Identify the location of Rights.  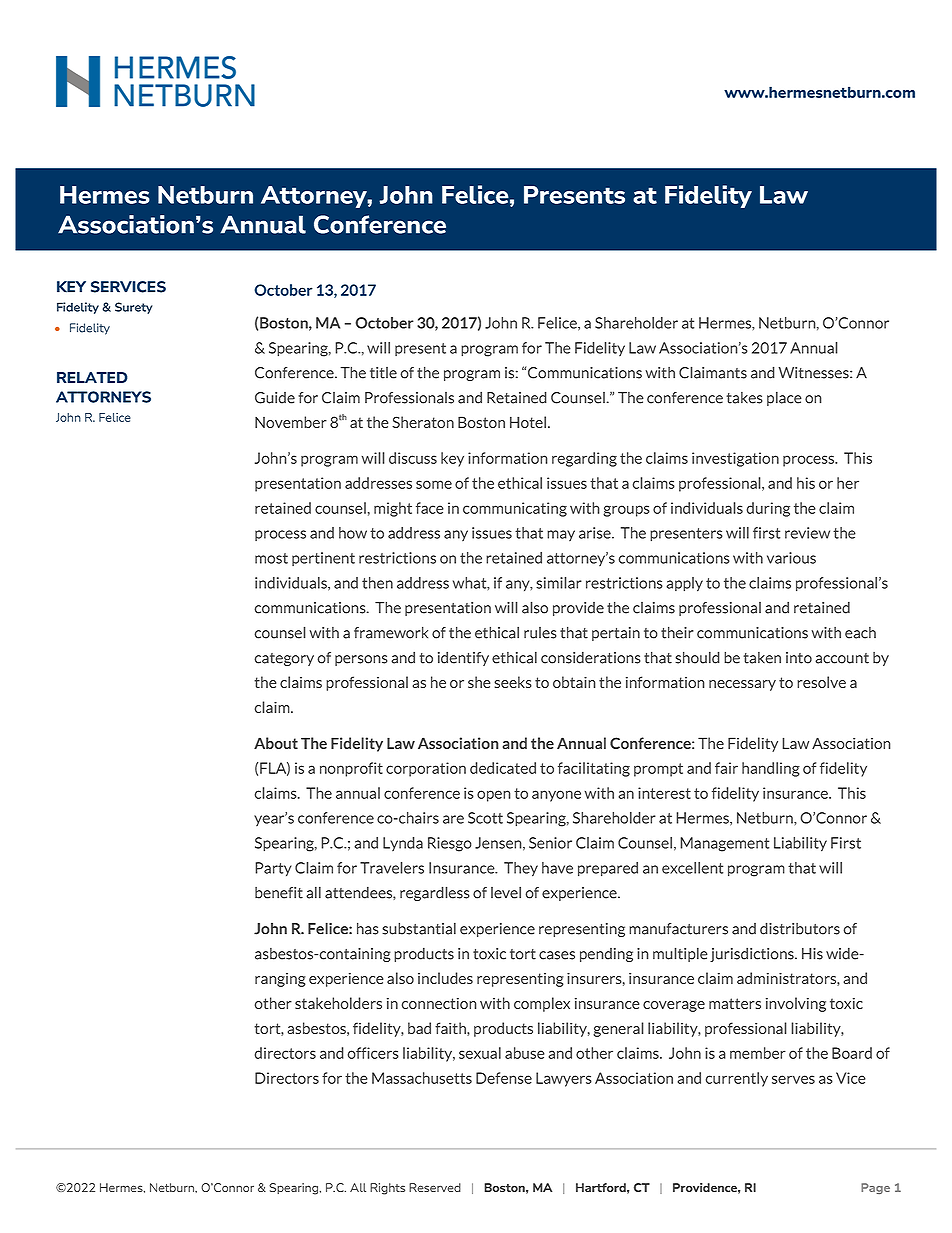
(387, 1189).
